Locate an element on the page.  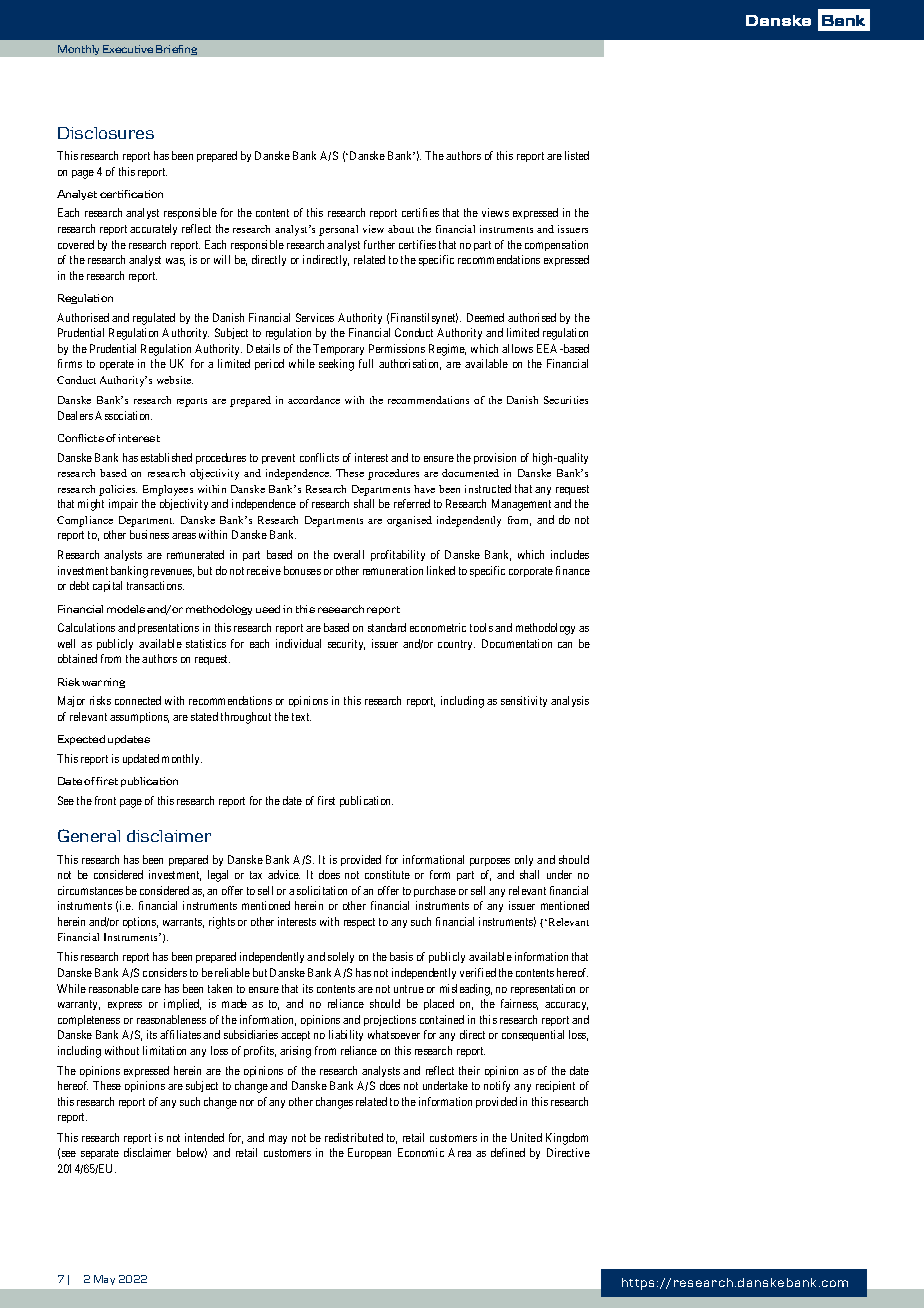
only is located at coordinates (524, 860).
